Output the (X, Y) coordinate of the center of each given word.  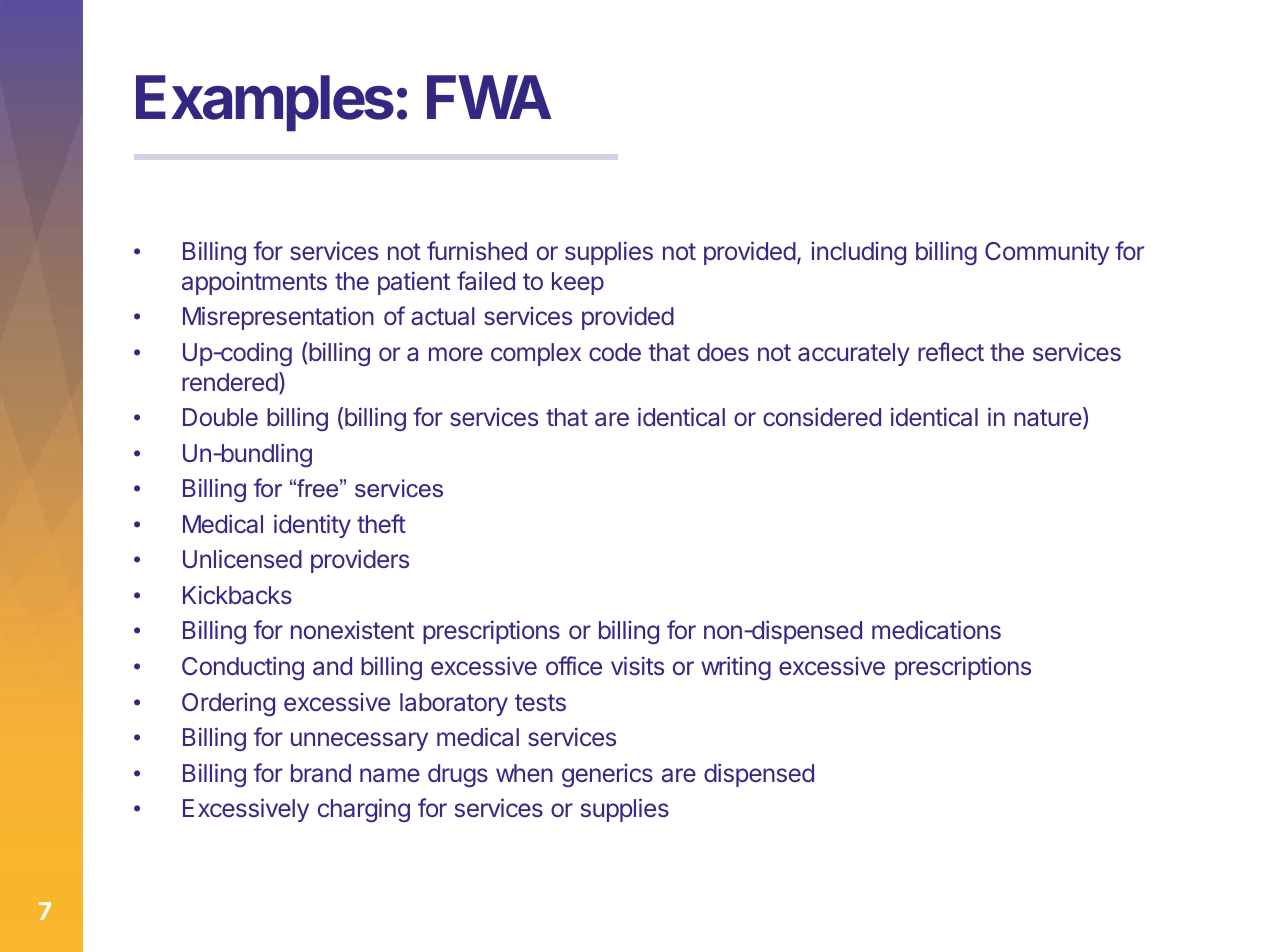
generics (607, 775)
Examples (265, 103)
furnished (477, 250)
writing (736, 668)
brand (321, 773)
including (858, 253)
